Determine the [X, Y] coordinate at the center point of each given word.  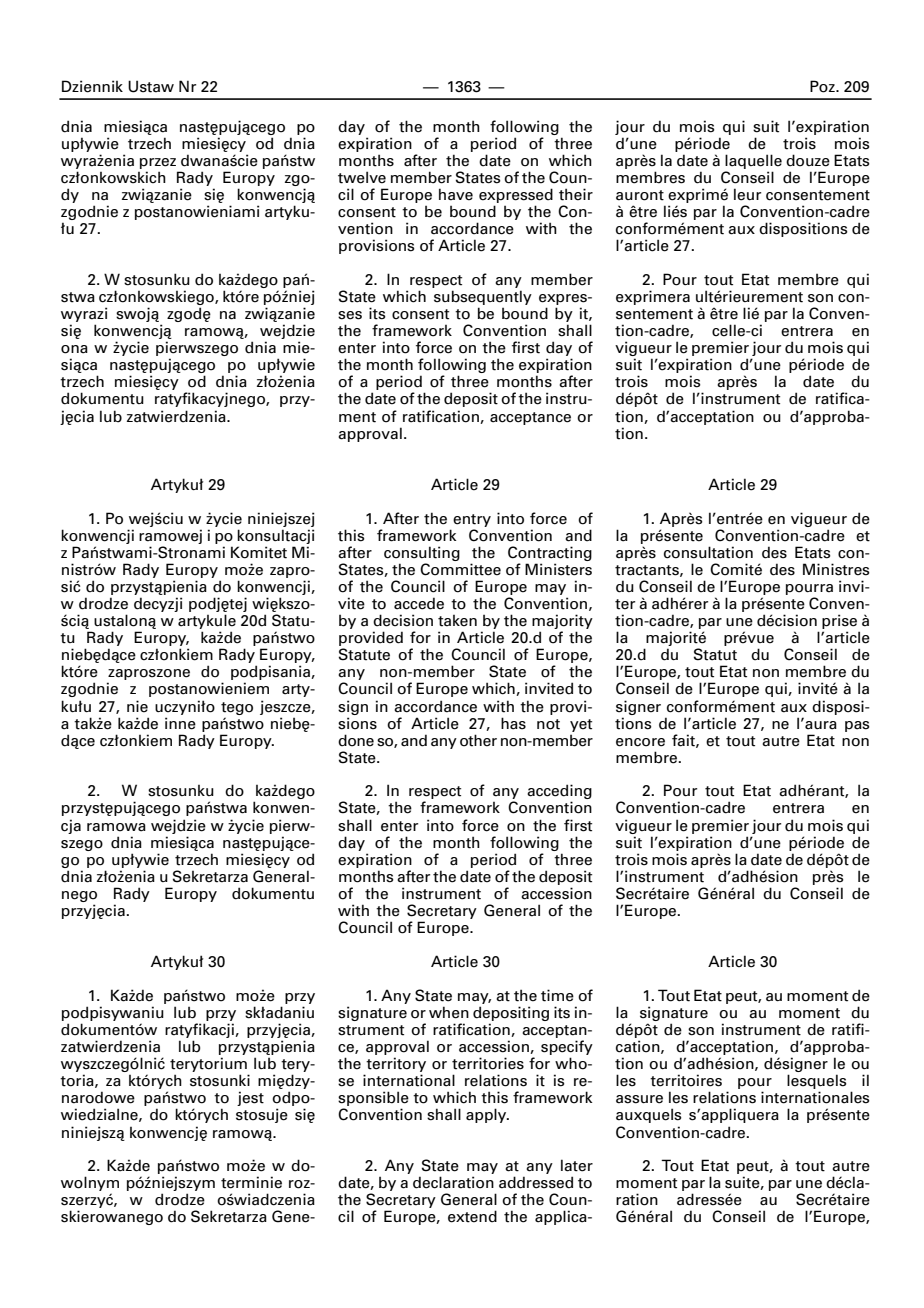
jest [250, 1098]
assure [639, 1099]
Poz [823, 86]
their [576, 194]
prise [839, 621]
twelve [362, 177]
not [548, 724]
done [356, 740]
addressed [536, 1182]
